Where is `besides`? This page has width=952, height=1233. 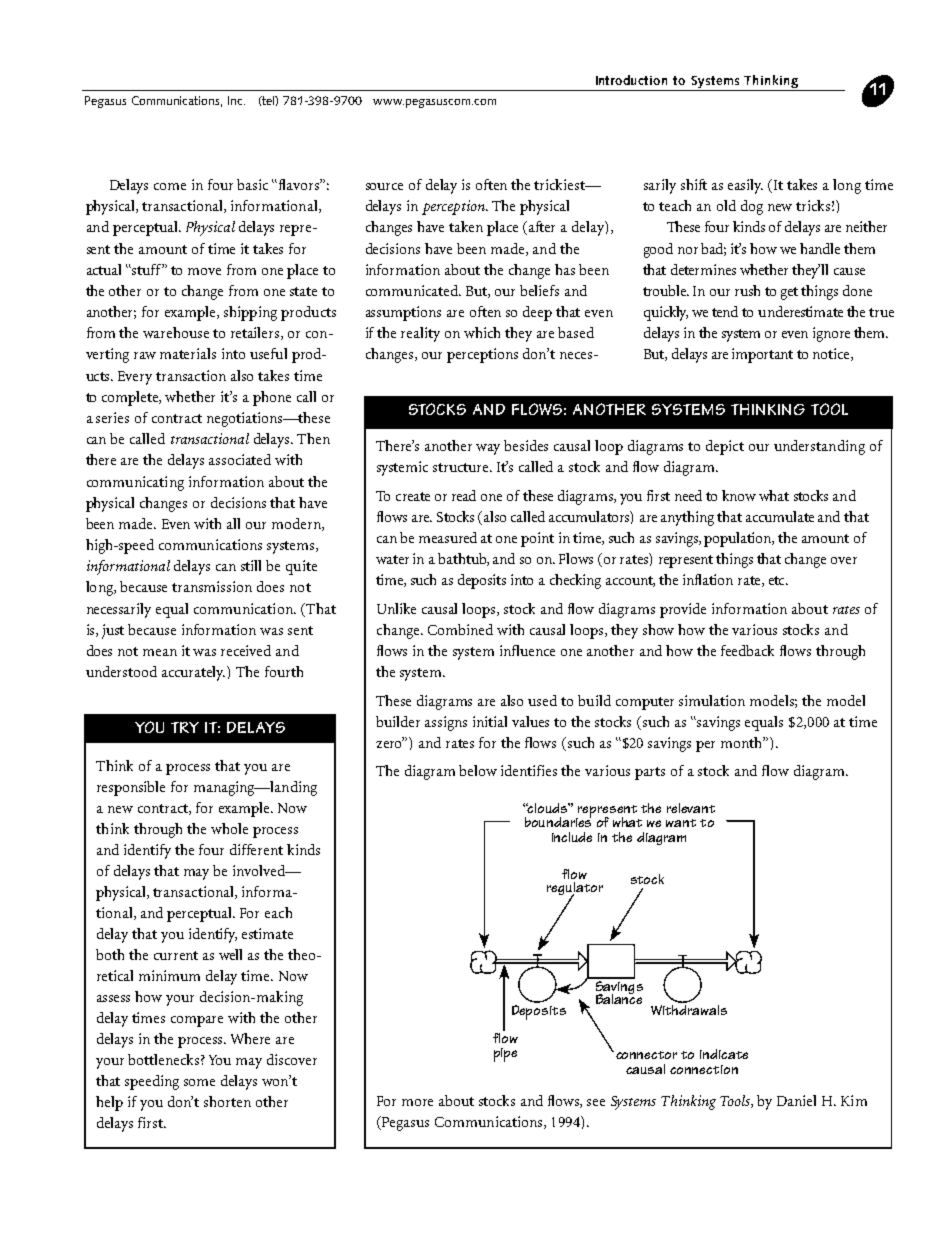 besides is located at coordinates (526, 445).
